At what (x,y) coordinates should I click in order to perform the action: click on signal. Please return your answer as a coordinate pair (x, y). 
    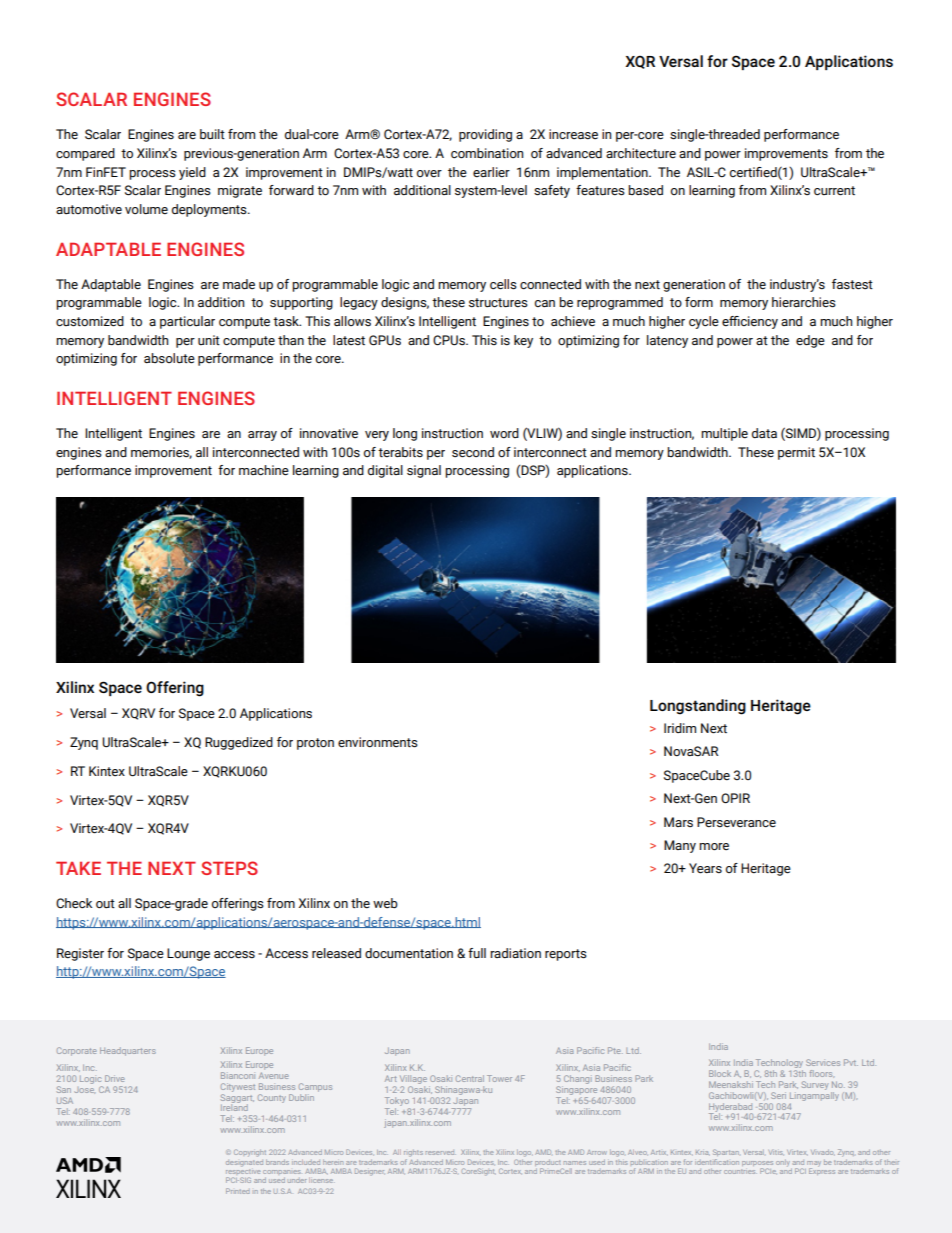
    Looking at the image, I should click on (424, 471).
